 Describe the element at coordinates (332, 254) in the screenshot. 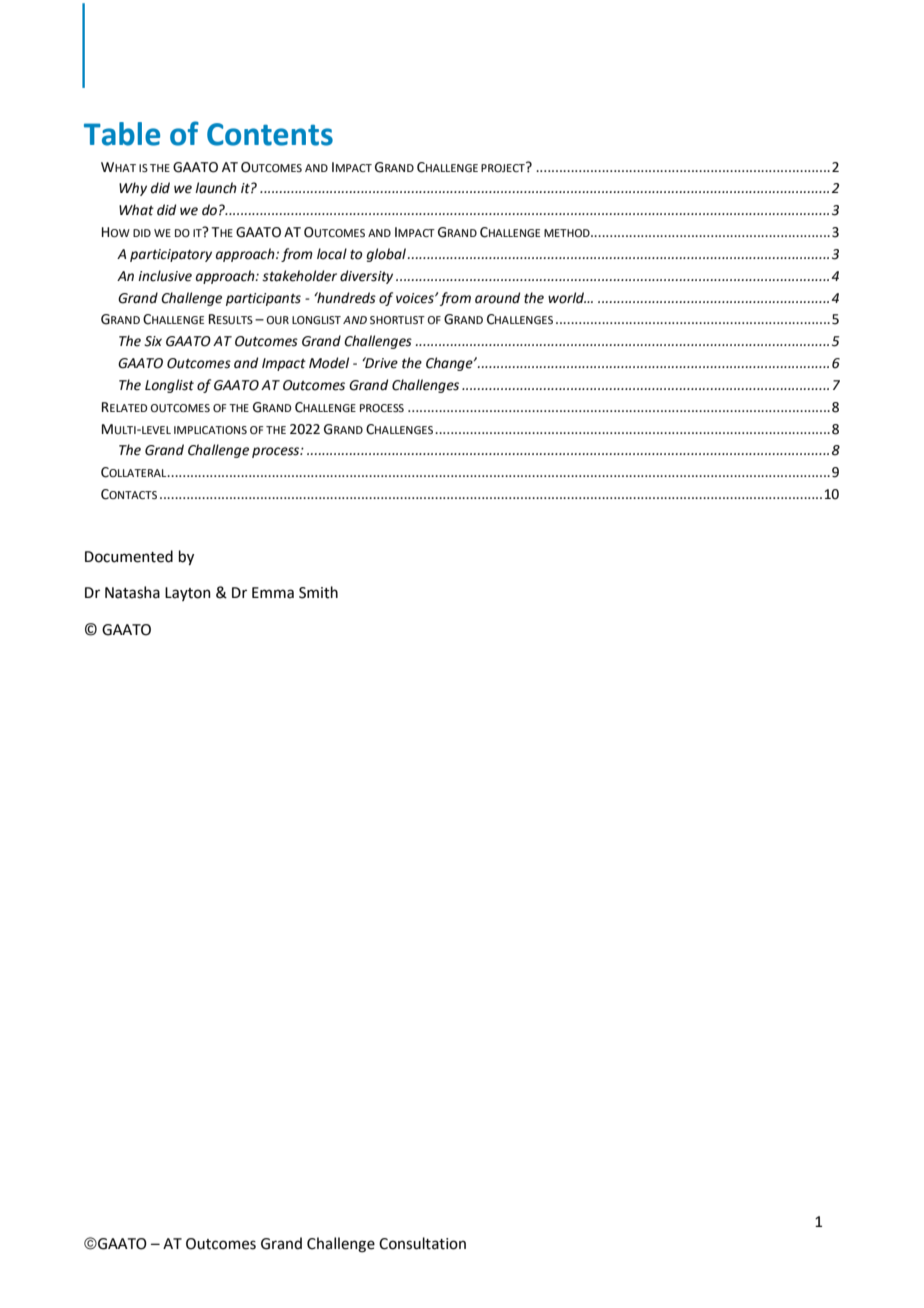

I see `local` at that location.
